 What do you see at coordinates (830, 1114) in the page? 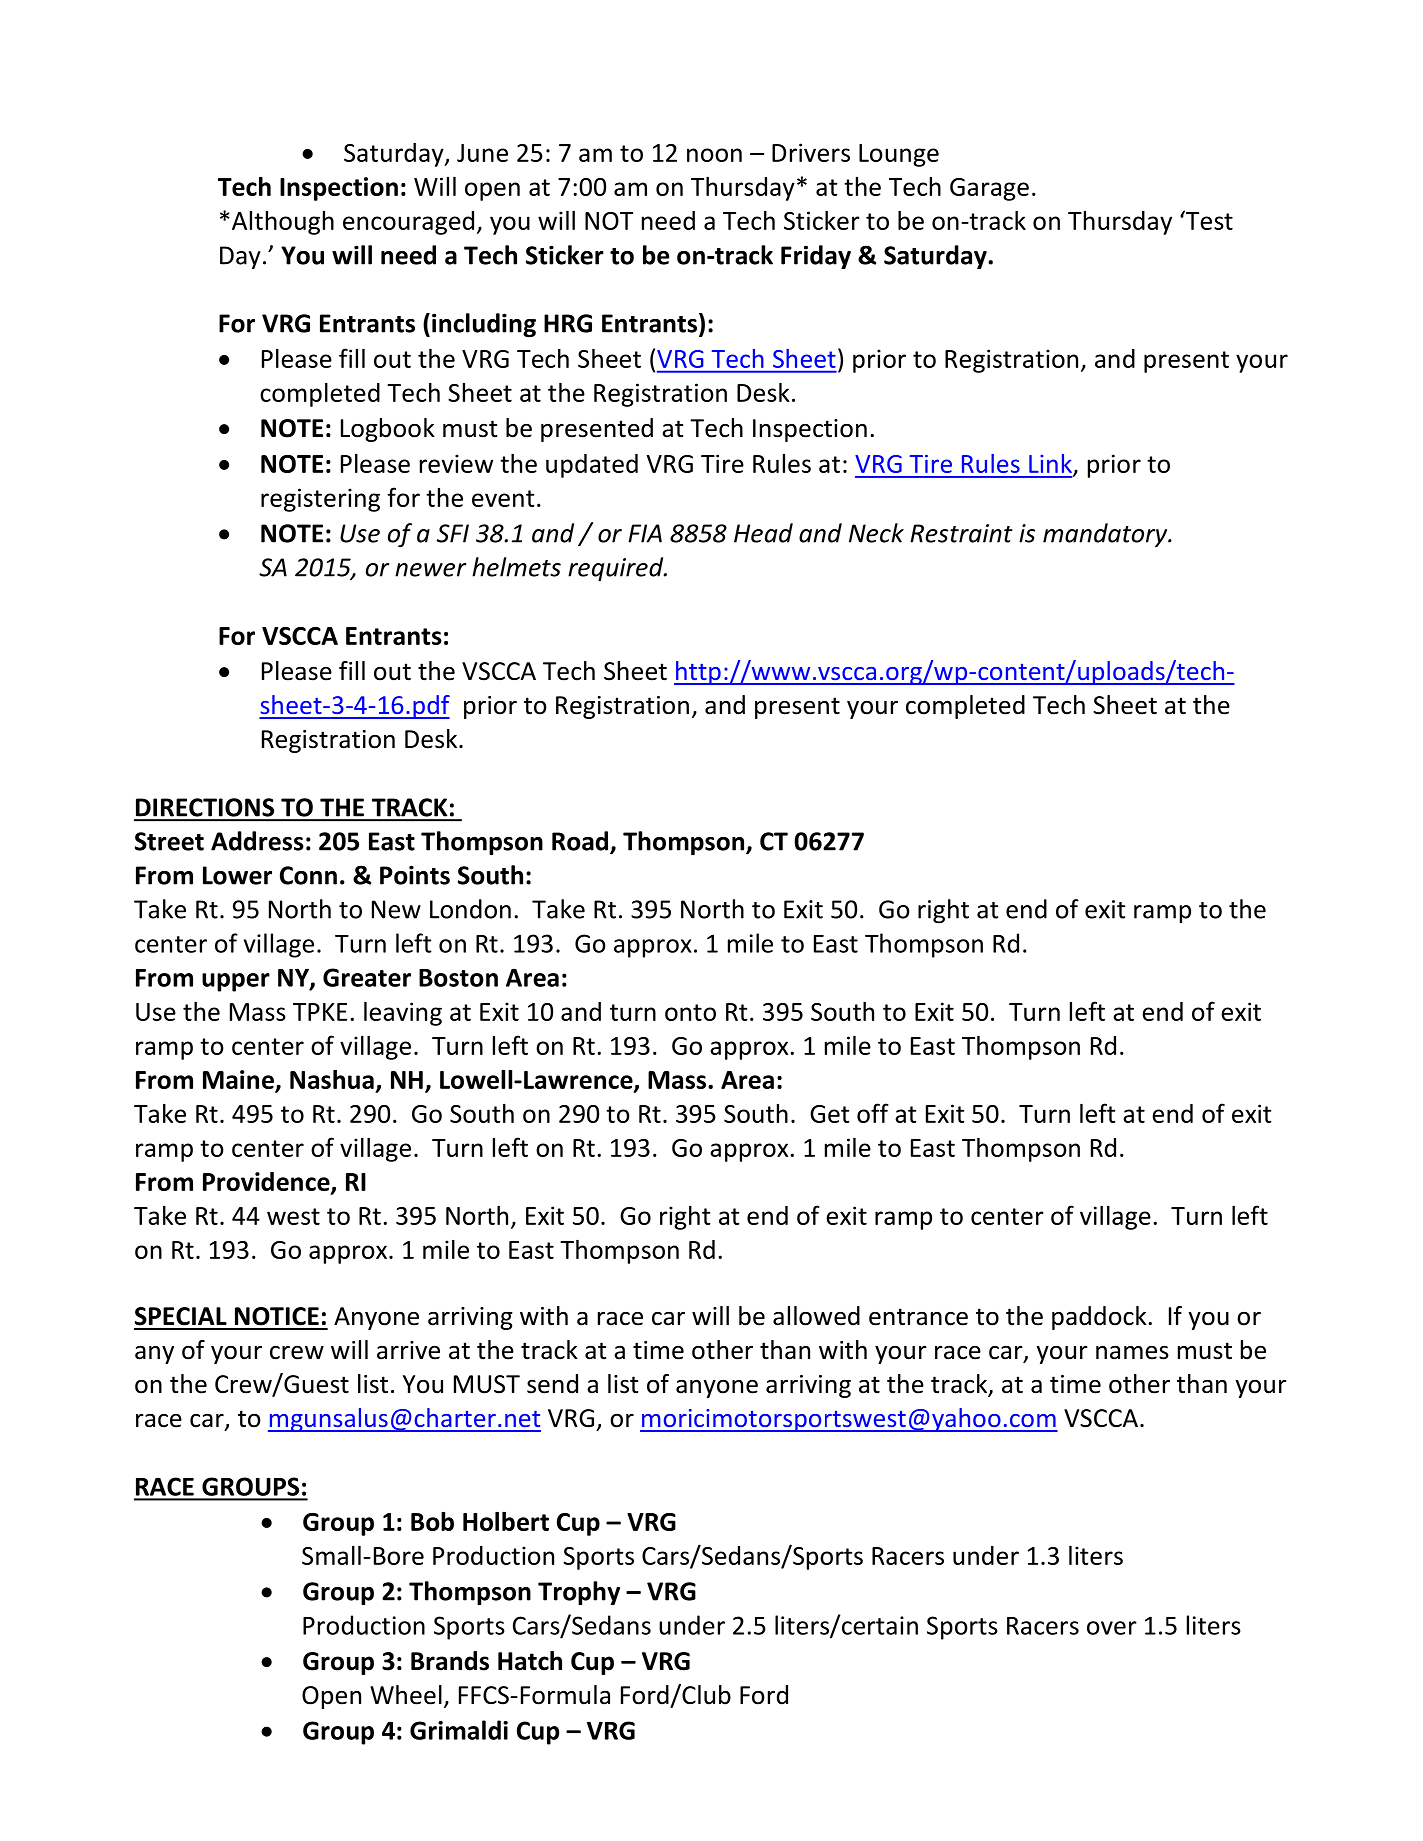
I see `Get` at bounding box center [830, 1114].
